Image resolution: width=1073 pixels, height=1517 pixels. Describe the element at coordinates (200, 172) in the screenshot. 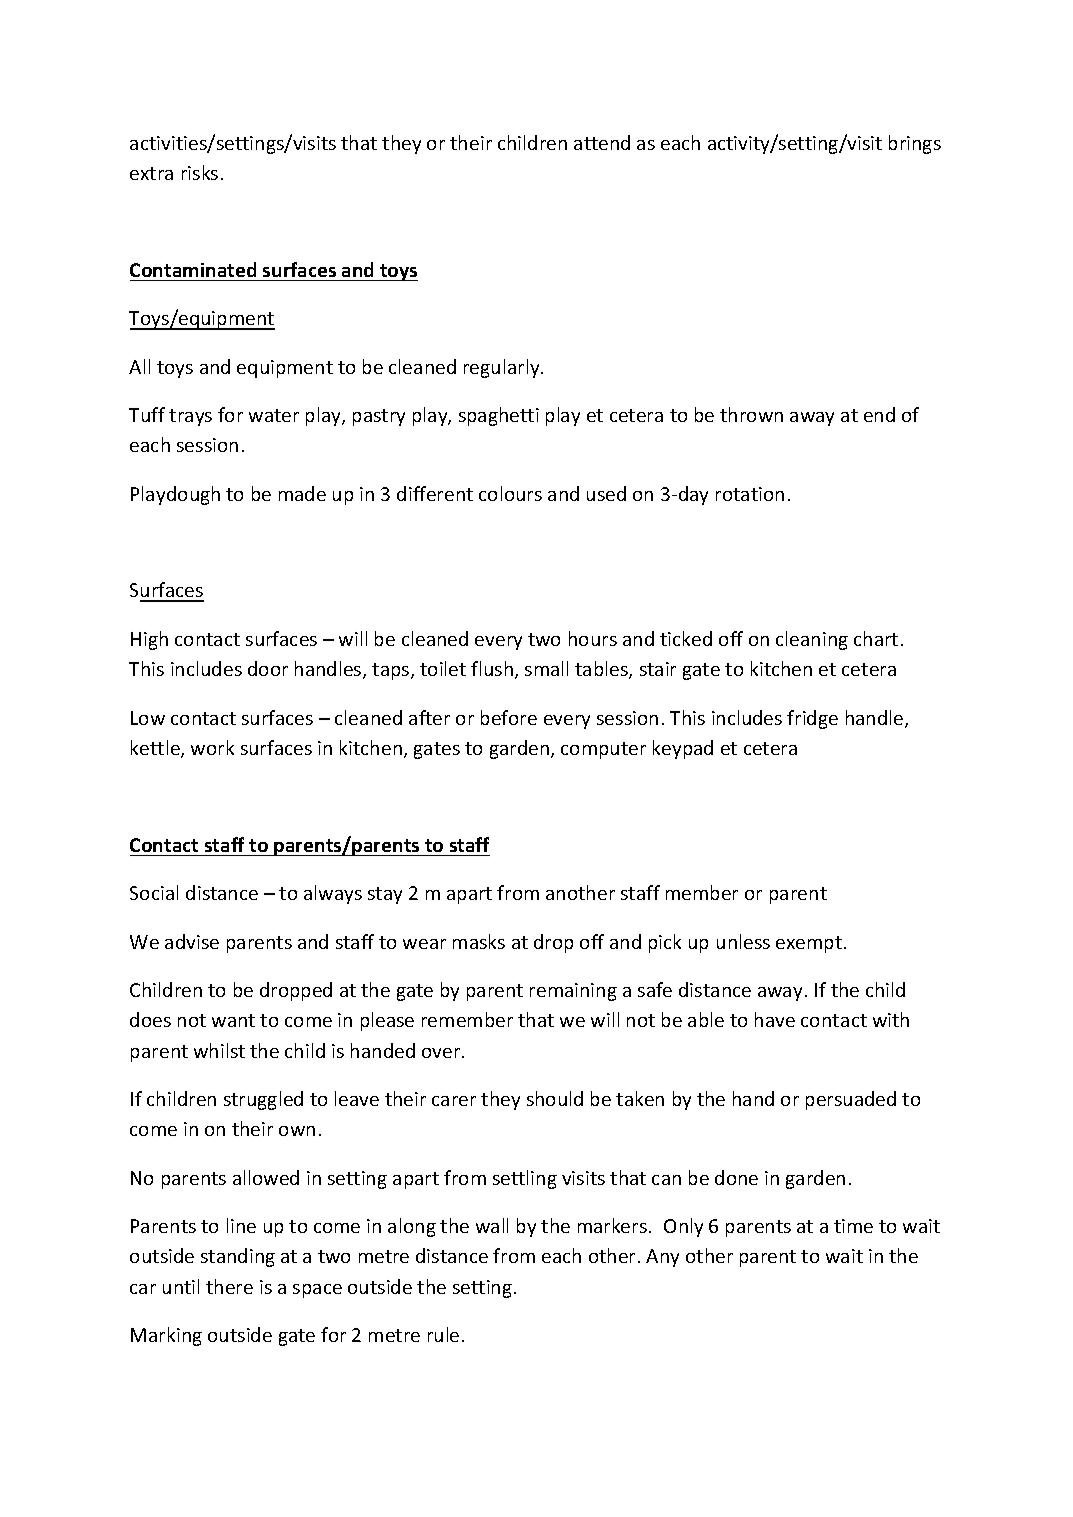

I see `risks` at that location.
